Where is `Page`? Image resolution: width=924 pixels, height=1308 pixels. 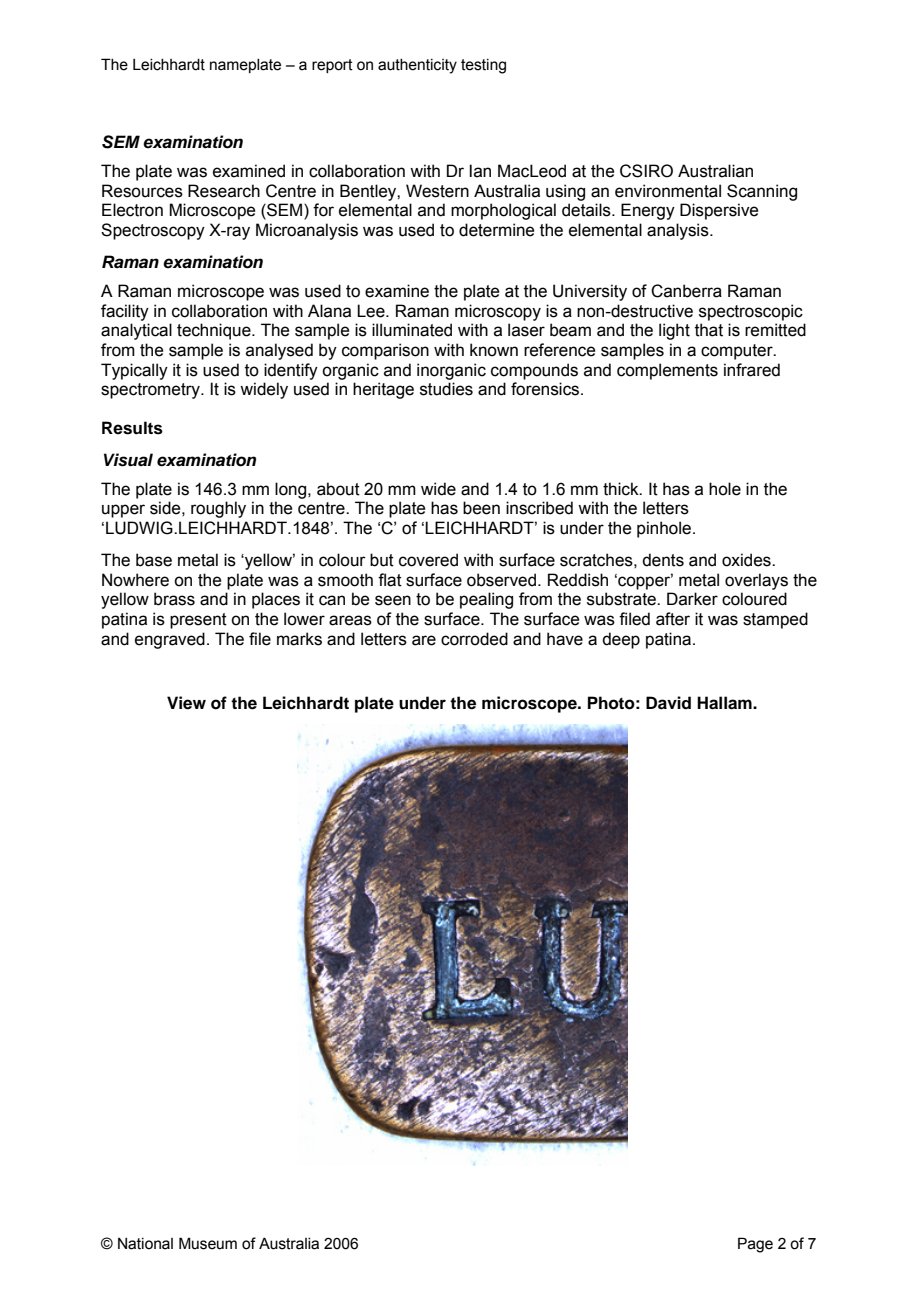
Page is located at coordinates (755, 1245).
